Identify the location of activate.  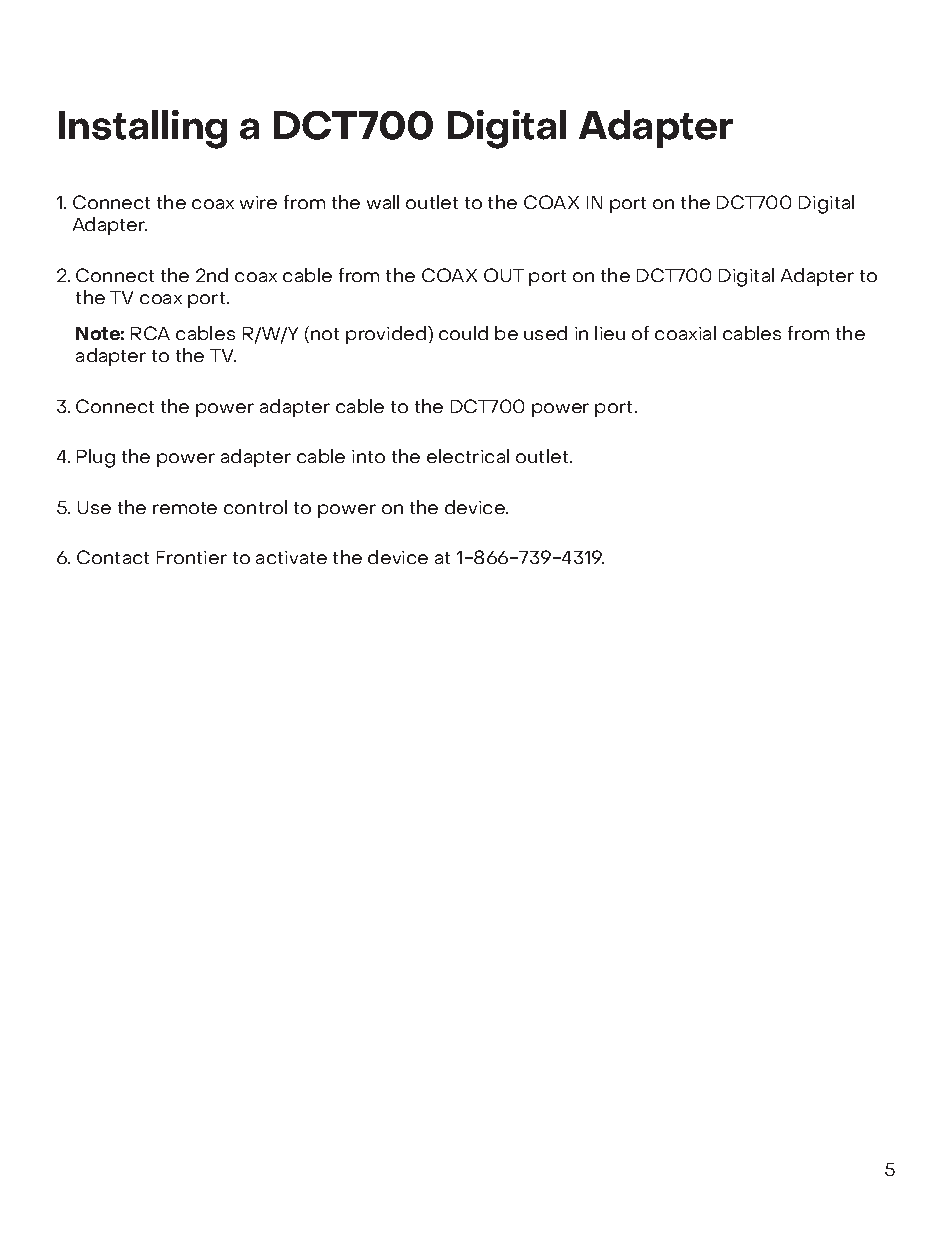
(291, 557).
